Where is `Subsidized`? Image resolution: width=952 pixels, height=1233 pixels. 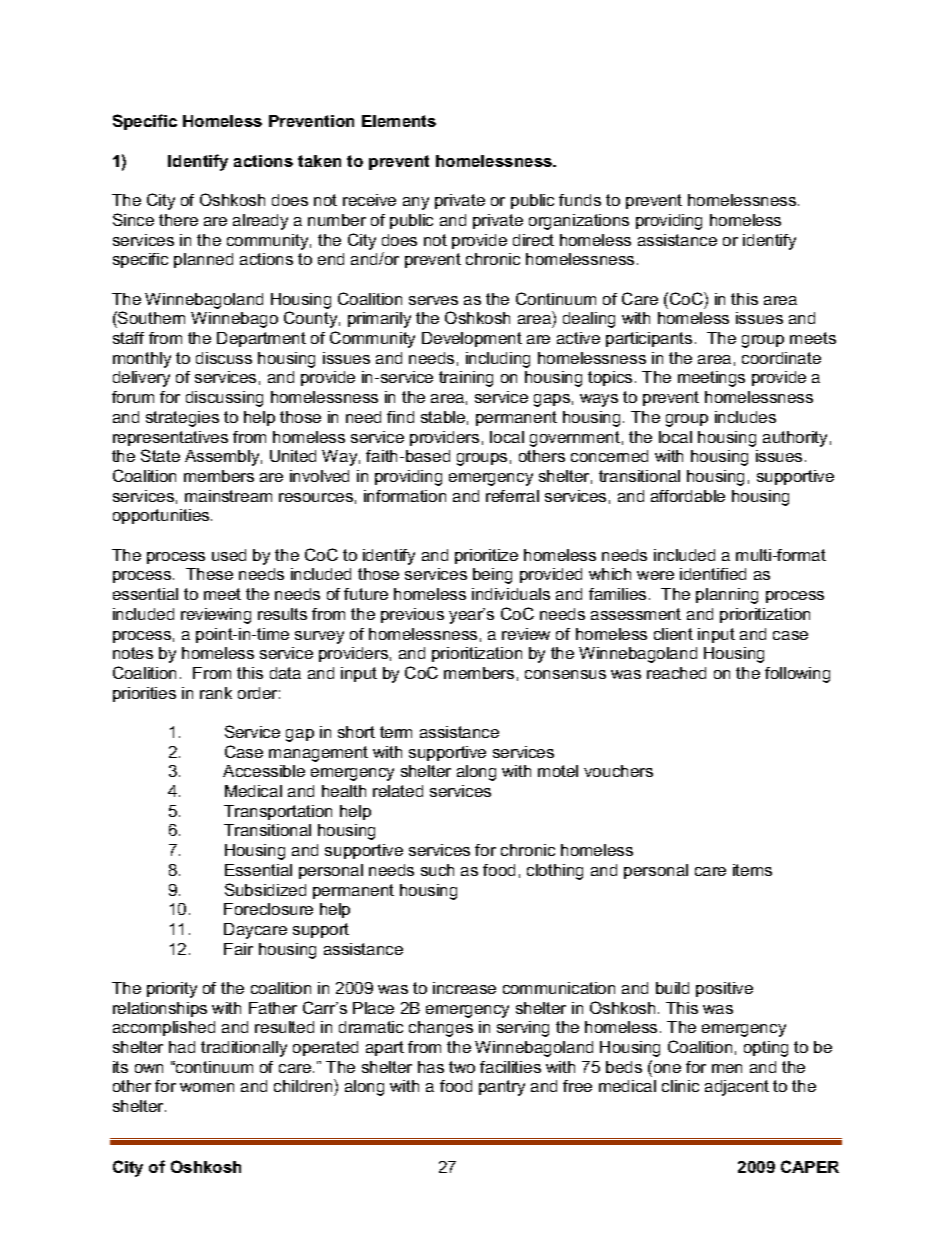
Subsidized is located at coordinates (265, 889).
